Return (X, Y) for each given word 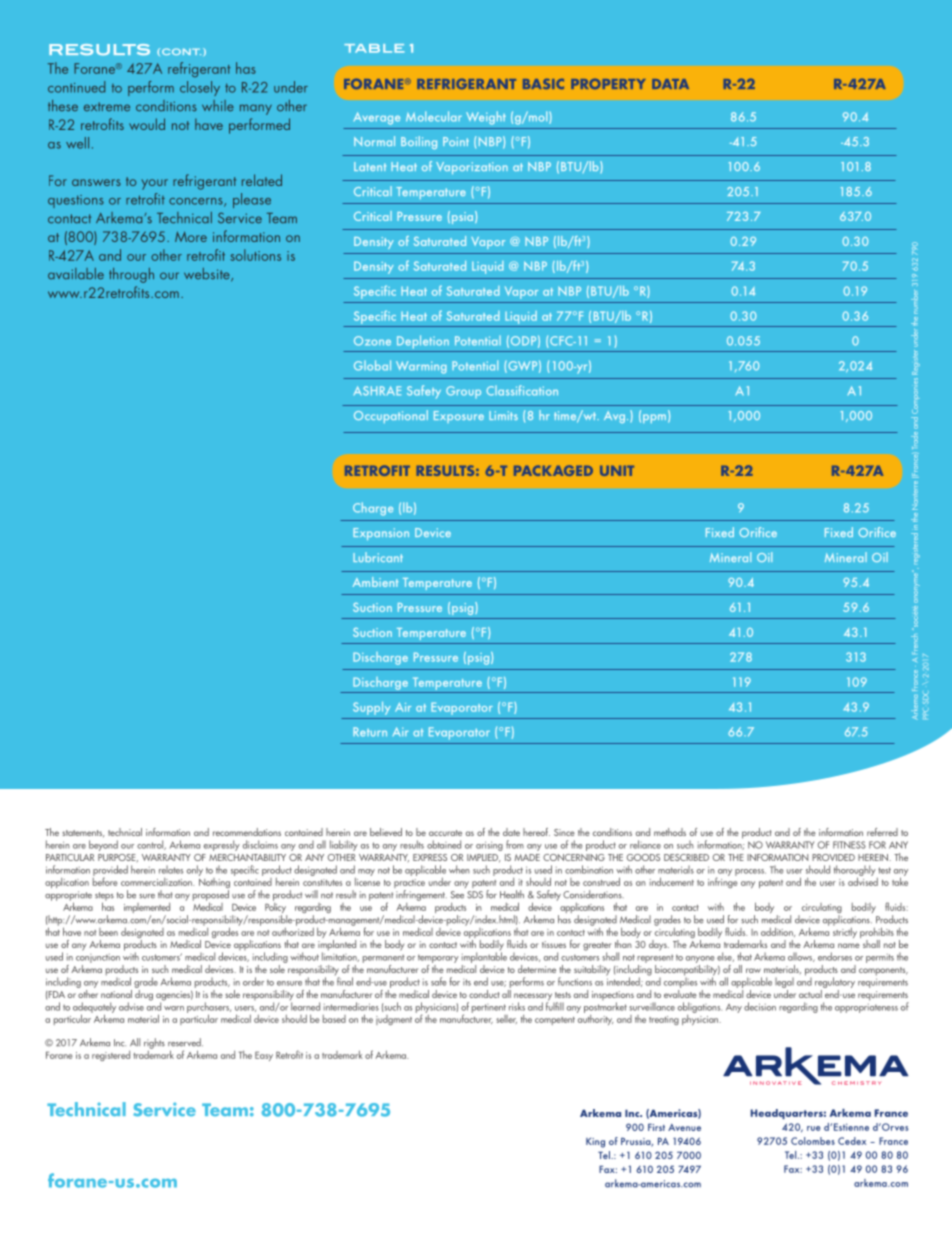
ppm (656, 418)
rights (154, 1043)
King (595, 1143)
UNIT (617, 471)
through (131, 275)
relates (171, 869)
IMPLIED (484, 858)
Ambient (375, 582)
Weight (486, 118)
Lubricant (378, 557)
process (750, 872)
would (147, 124)
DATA (670, 84)
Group (463, 392)
